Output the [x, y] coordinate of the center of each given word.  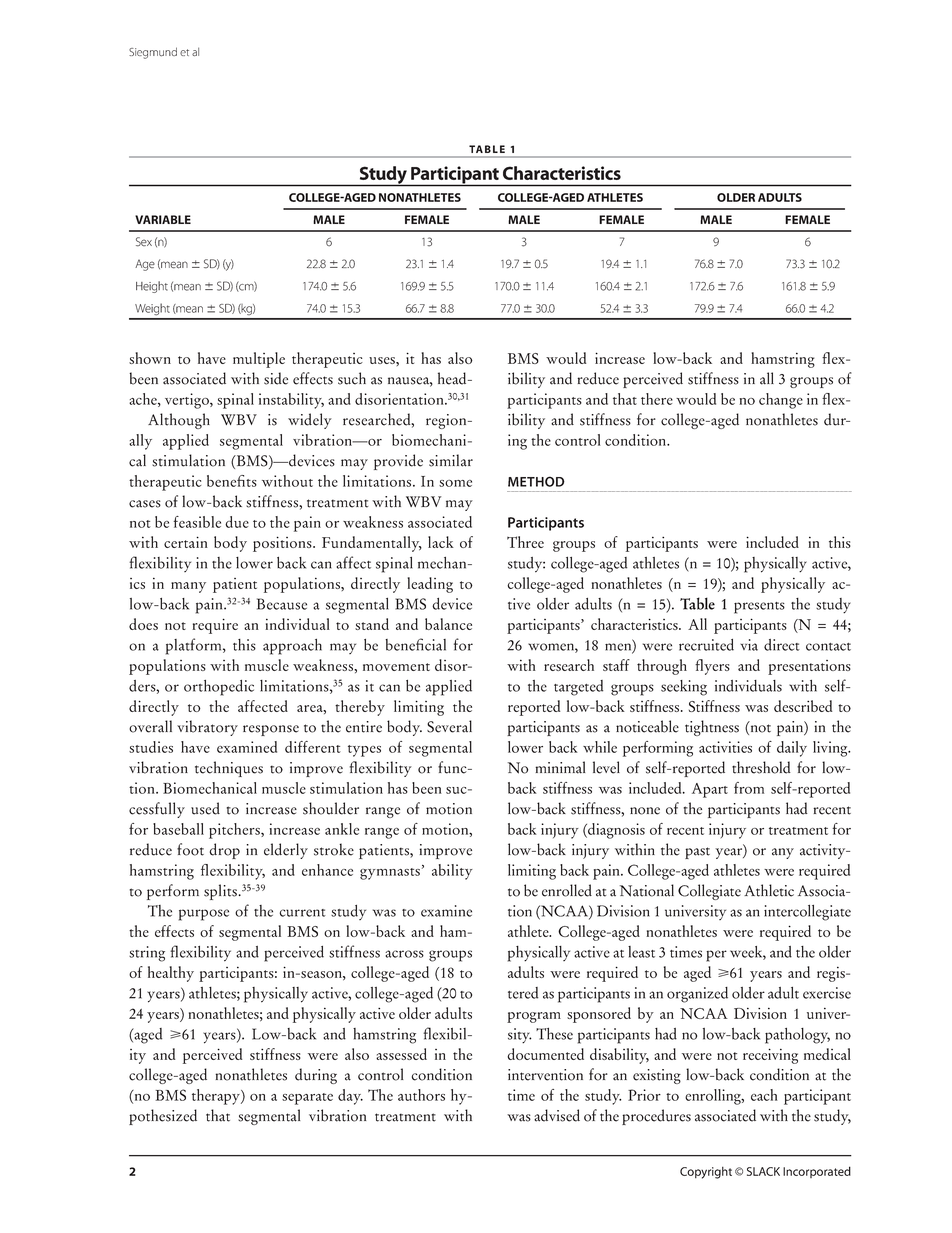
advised [557, 1115]
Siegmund [153, 53]
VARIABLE [163, 219]
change [781, 401]
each [764, 1095]
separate [307, 1099]
